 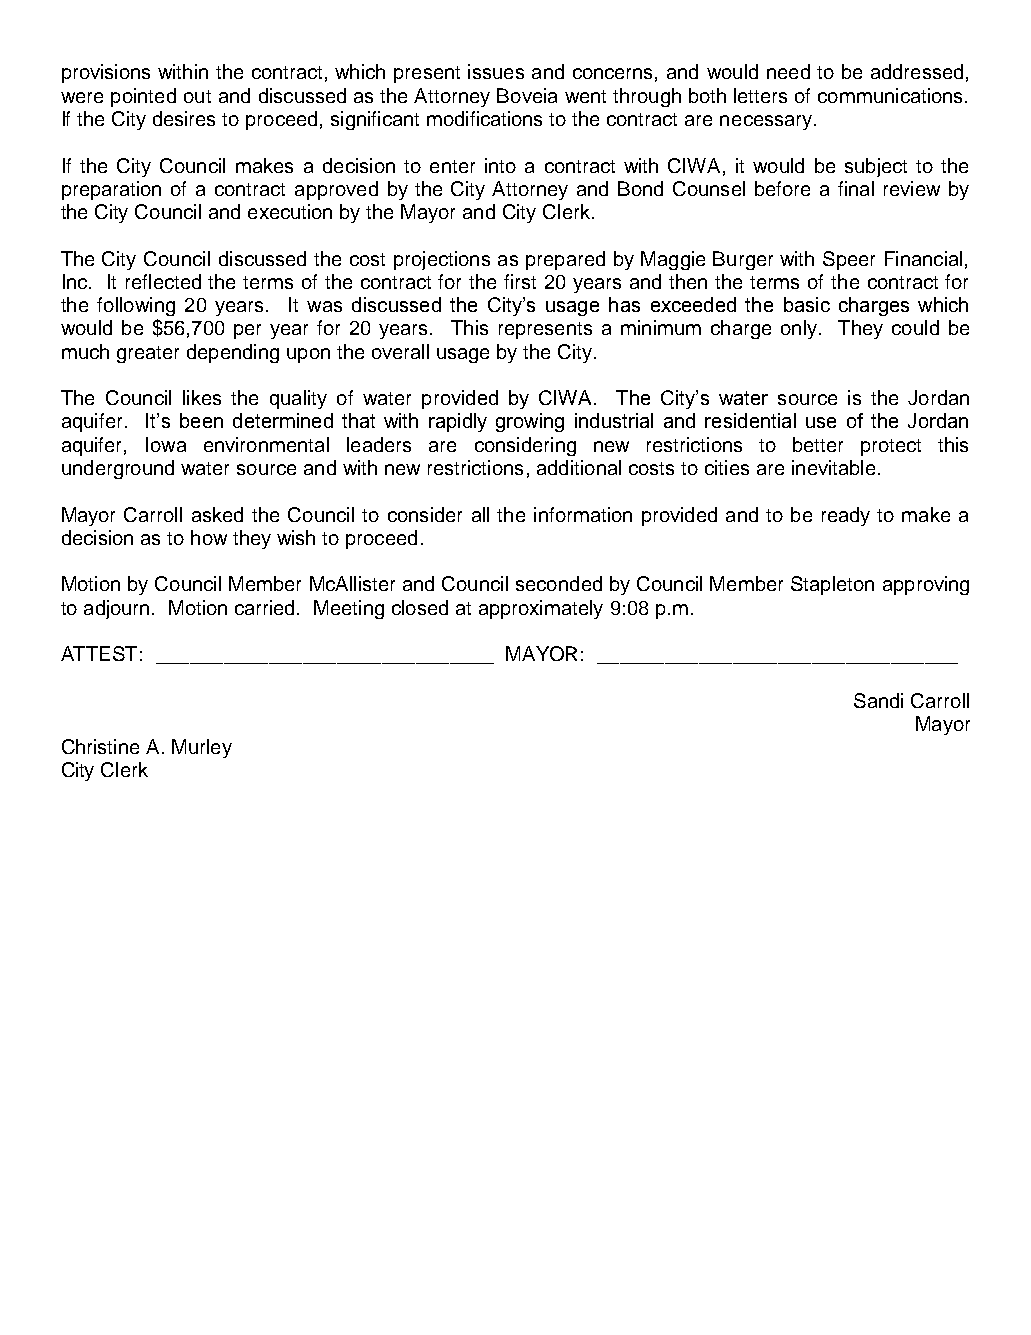 I want to click on growing, so click(x=530, y=422).
